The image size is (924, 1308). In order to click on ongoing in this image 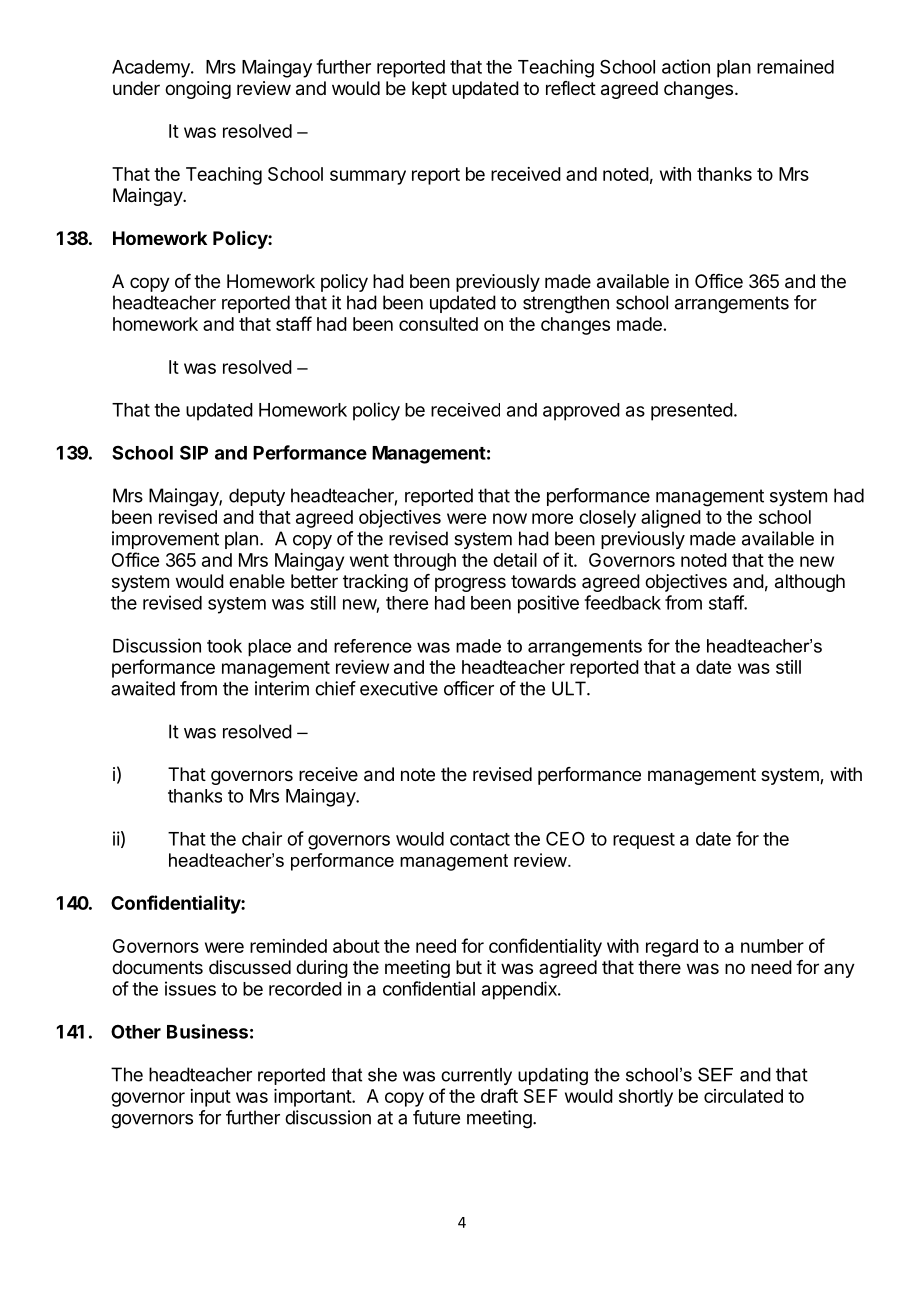, I will do `click(198, 90)`.
